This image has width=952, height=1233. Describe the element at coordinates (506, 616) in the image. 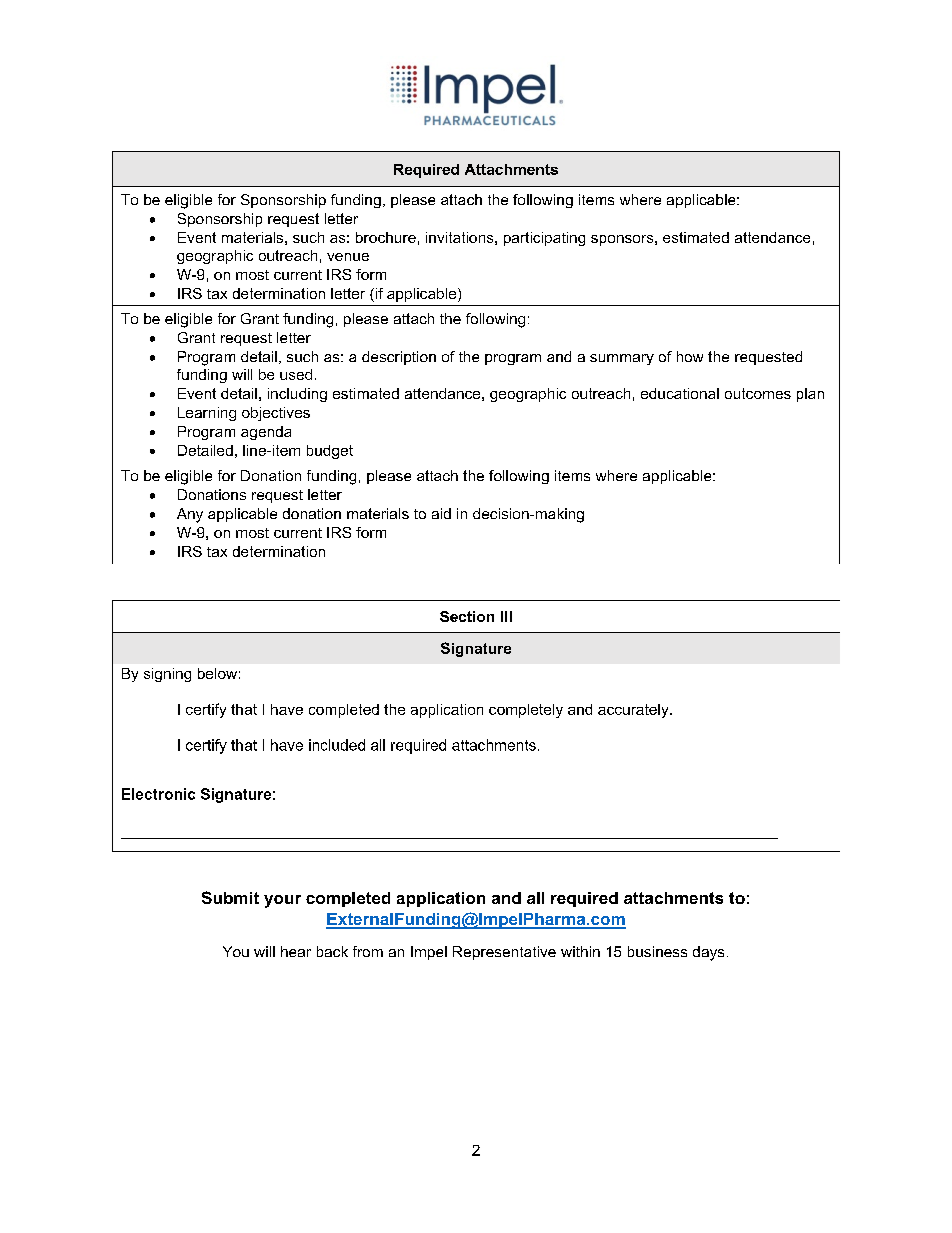

I see `III` at that location.
